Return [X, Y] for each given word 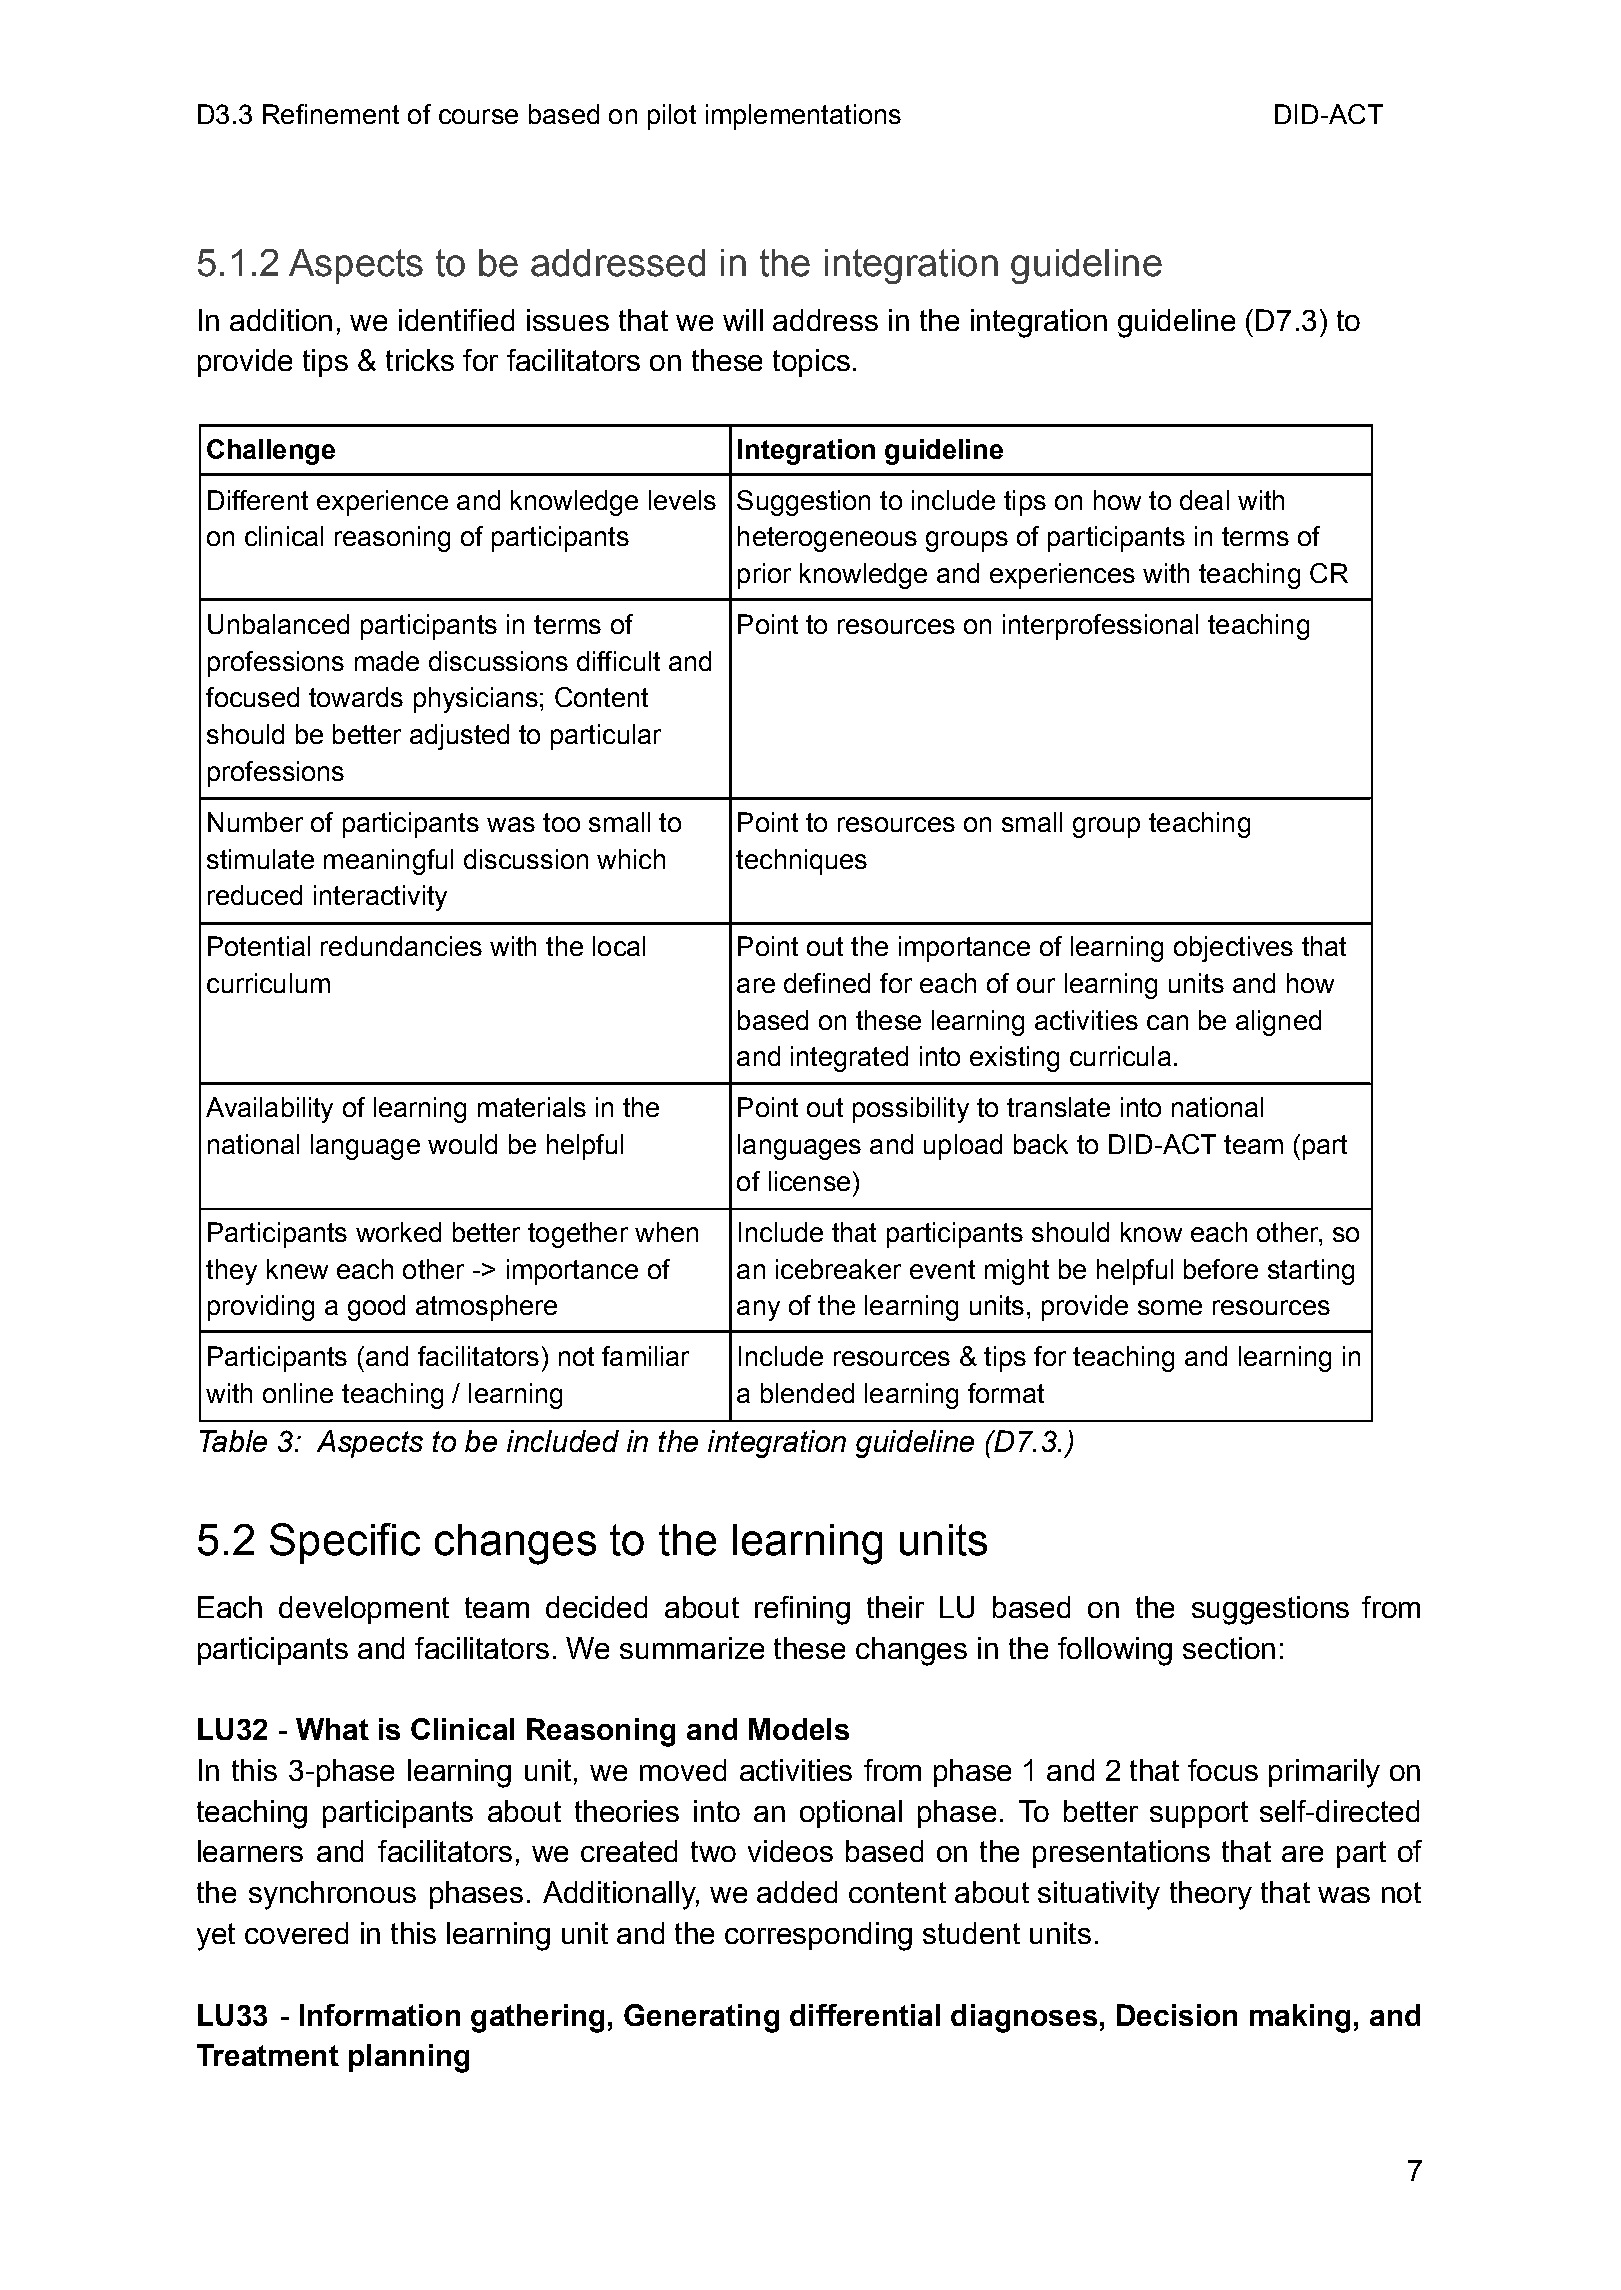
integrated [849, 1059]
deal [1204, 500]
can [1167, 1022]
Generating [701, 2018]
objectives [1233, 949]
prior [764, 576]
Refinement [331, 114]
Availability [269, 1110]
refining [802, 1610]
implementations [803, 117]
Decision [1177, 2015]
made [387, 661]
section [1229, 1648]
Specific [345, 1543]
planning [409, 2058]
